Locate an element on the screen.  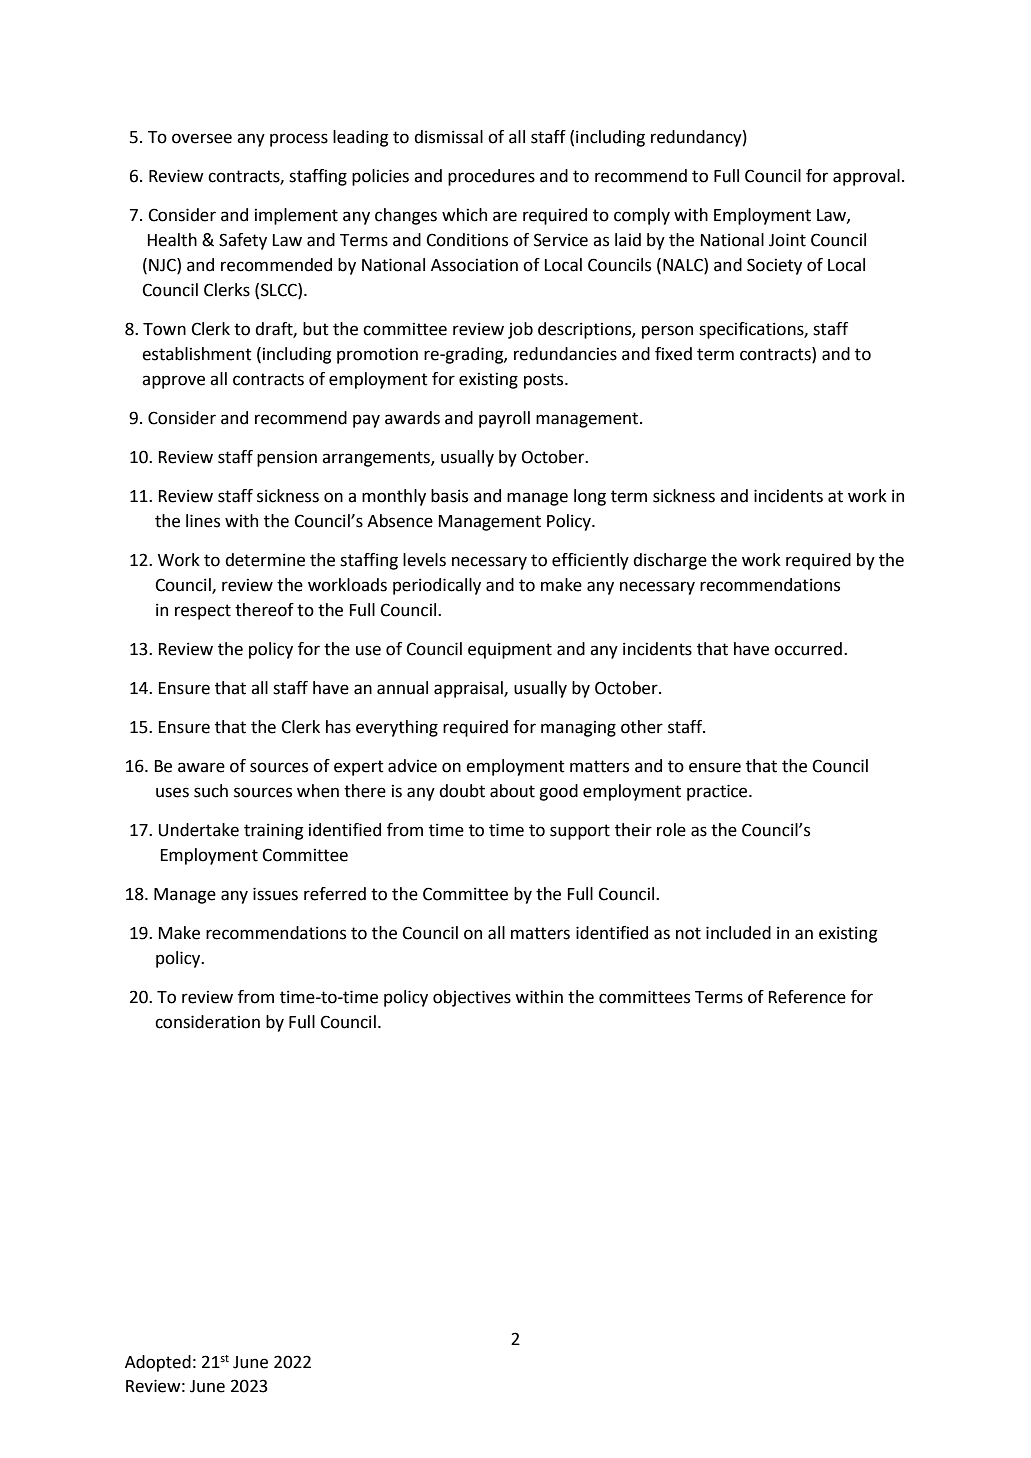
procedures is located at coordinates (491, 177).
